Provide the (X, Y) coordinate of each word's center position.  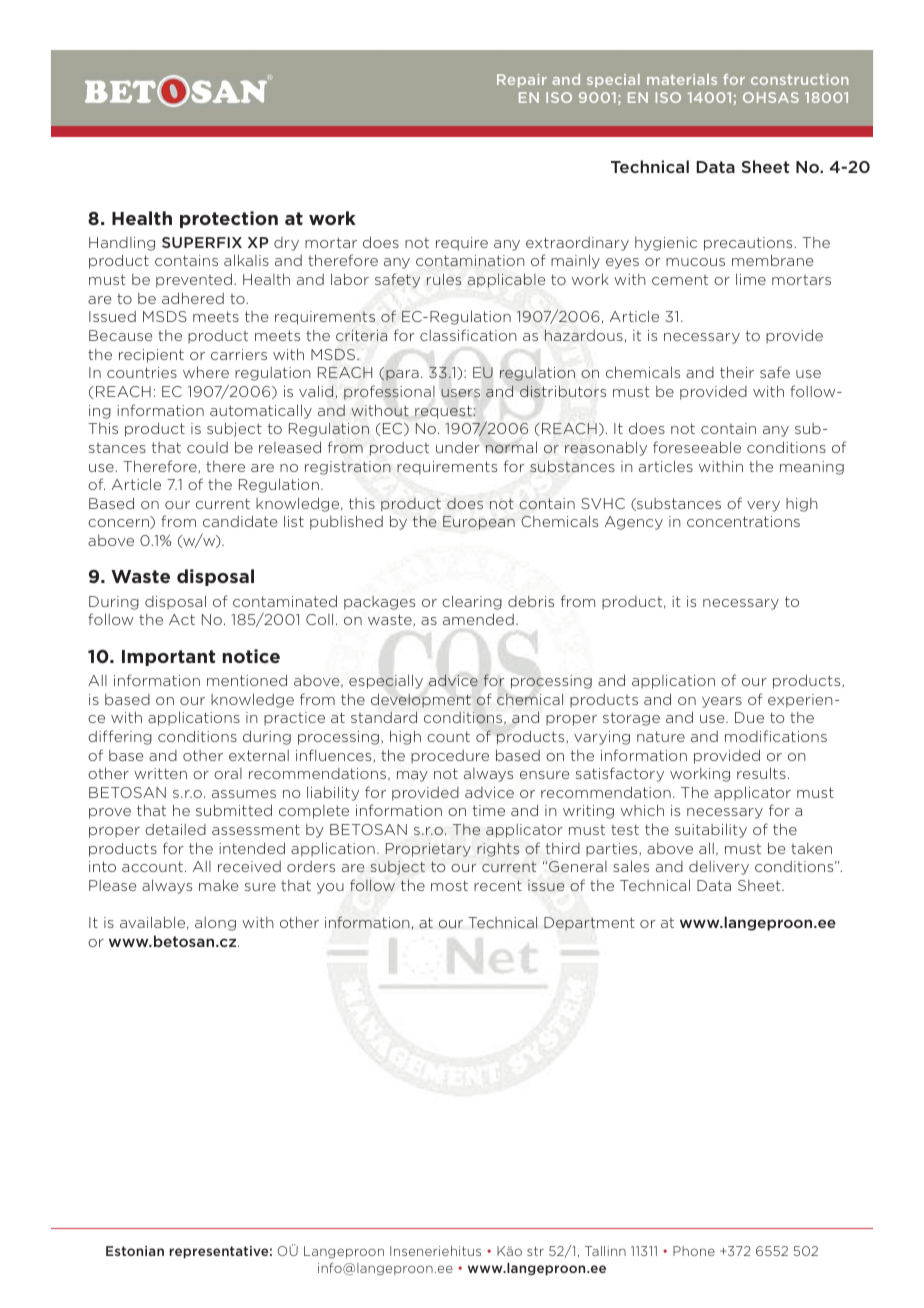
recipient (151, 356)
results (761, 773)
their (737, 372)
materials (682, 79)
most (449, 885)
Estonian (135, 1251)
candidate (240, 521)
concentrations (743, 521)
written (160, 773)
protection (229, 219)
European (479, 523)
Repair (522, 80)
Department (589, 924)
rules (444, 279)
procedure (450, 757)
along (215, 924)
